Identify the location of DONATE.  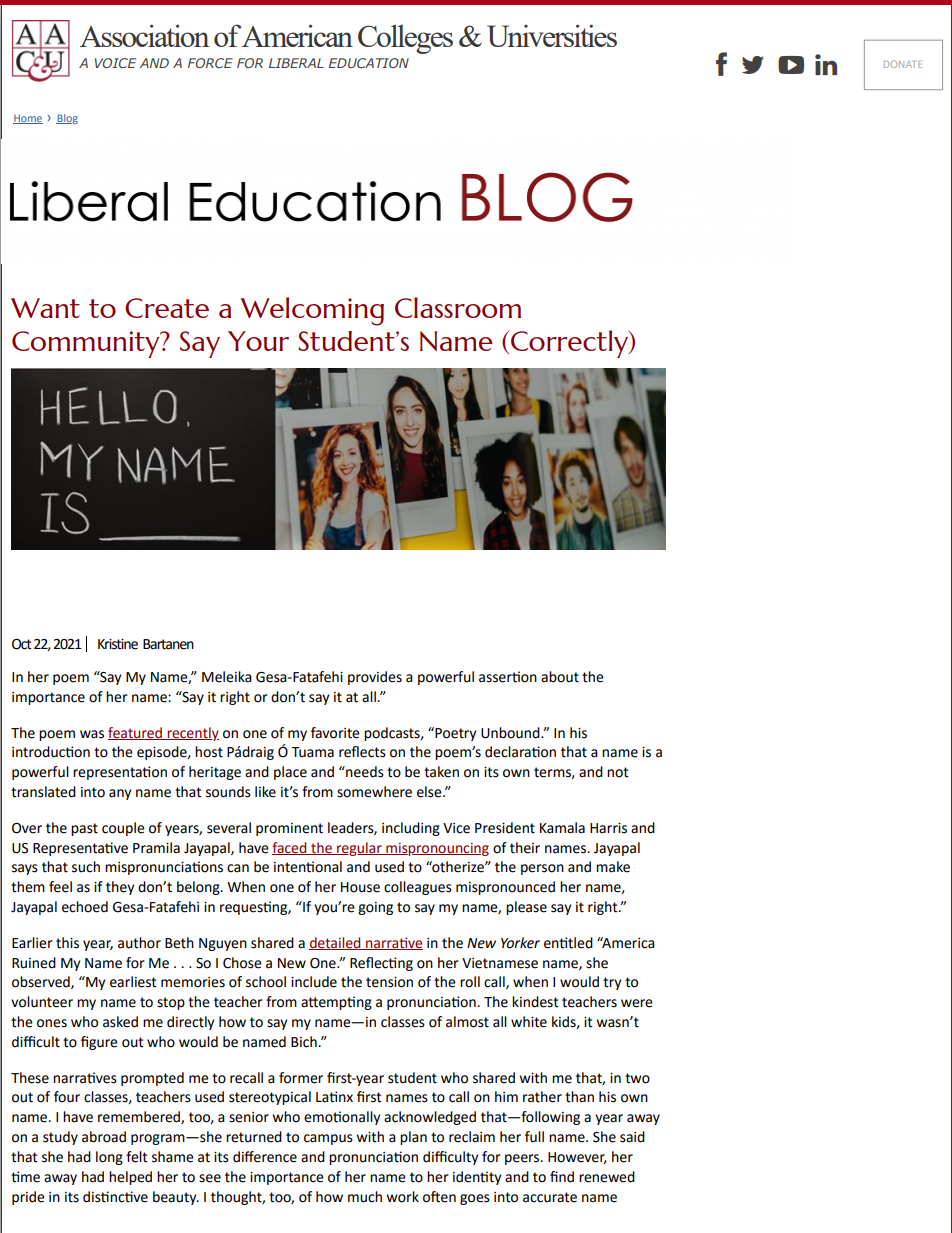
(903, 64).
